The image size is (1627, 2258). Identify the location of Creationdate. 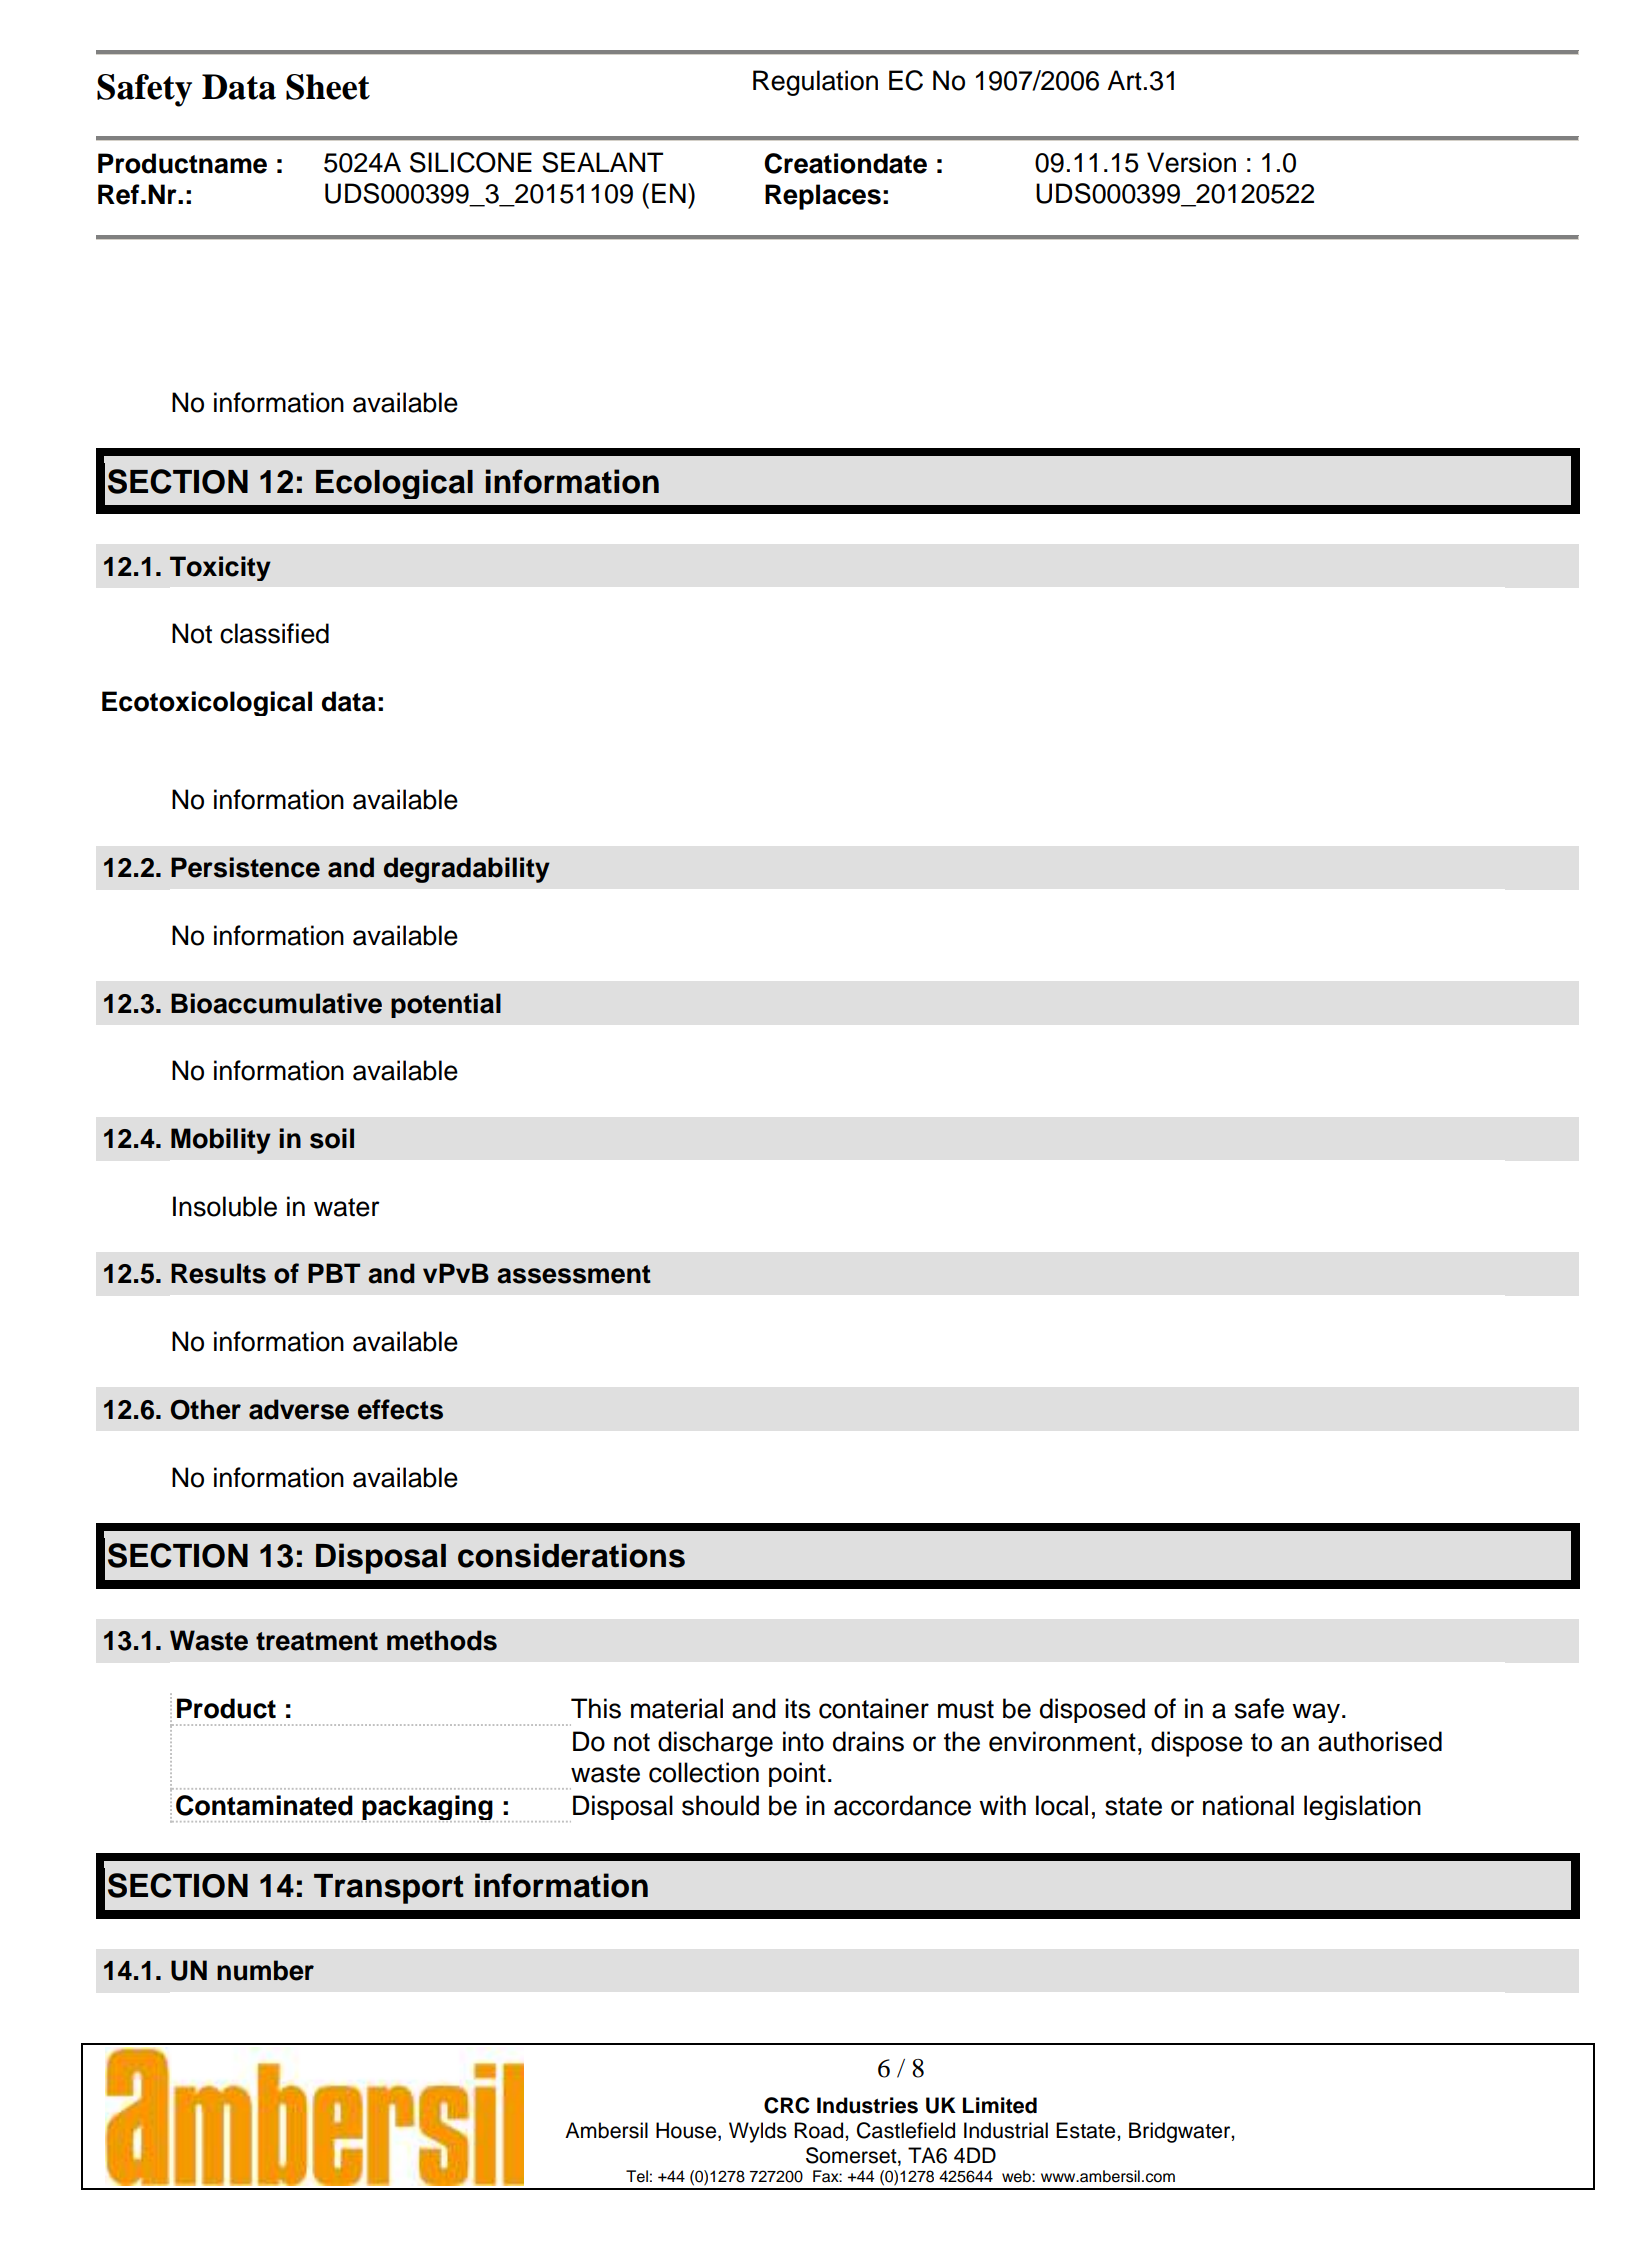
(845, 163).
